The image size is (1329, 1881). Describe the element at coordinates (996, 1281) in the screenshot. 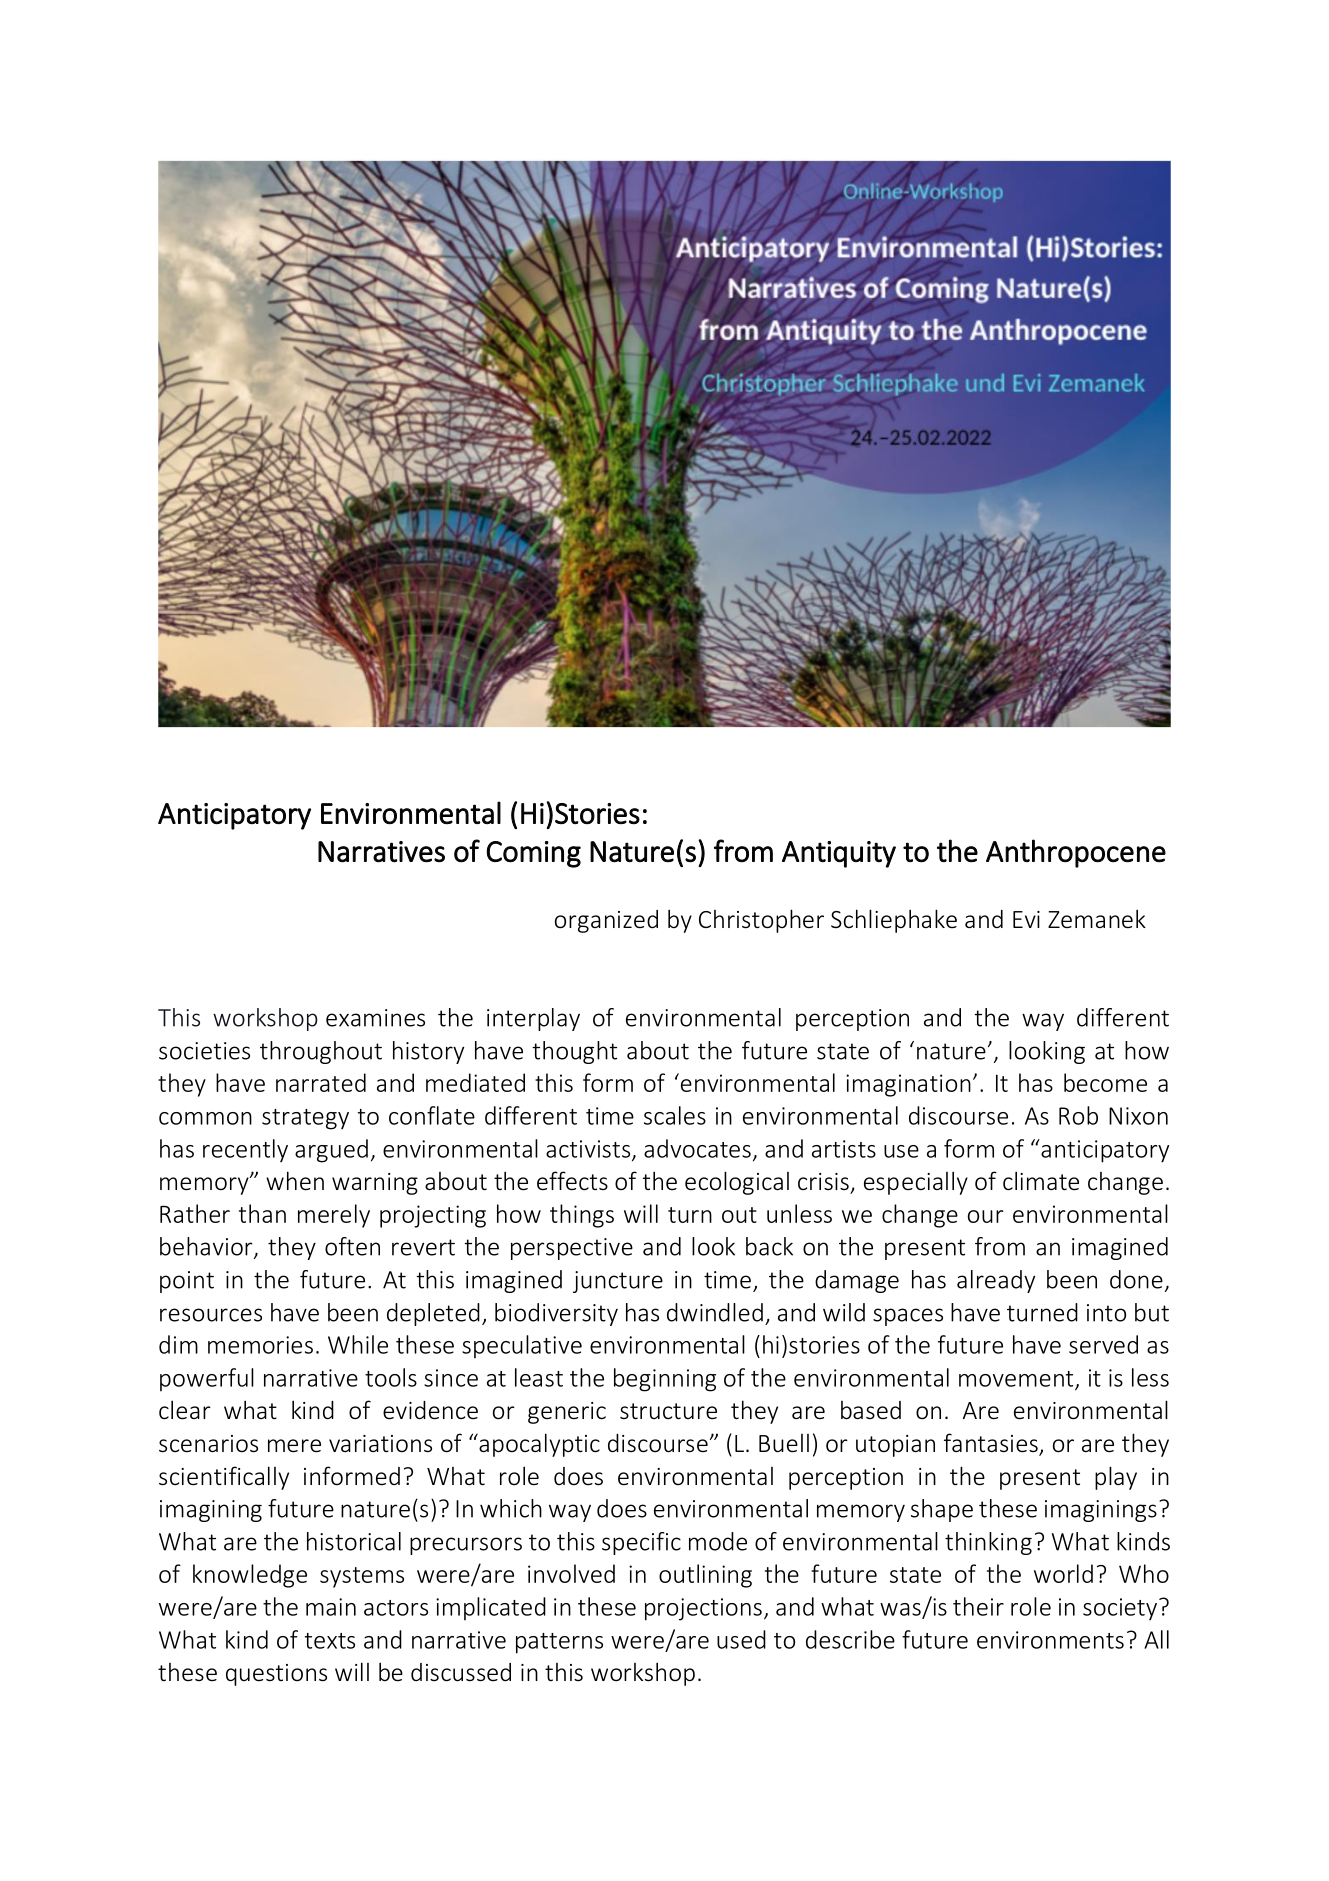

I see `already` at that location.
